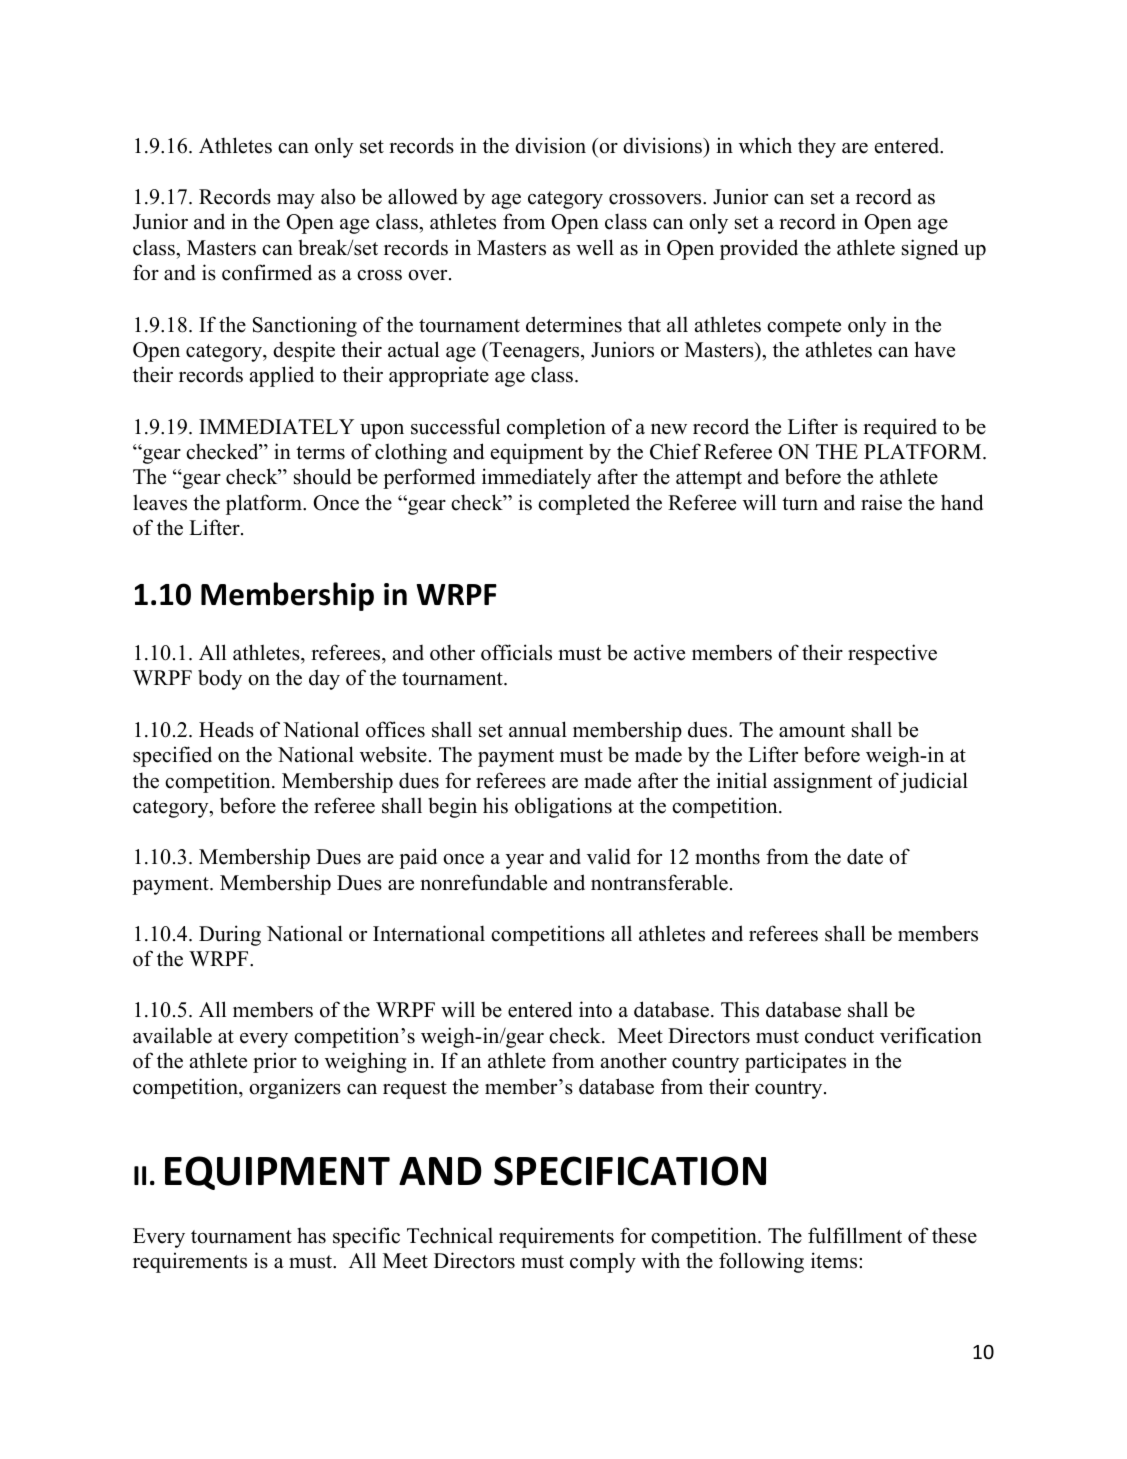 The image size is (1127, 1459). What do you see at coordinates (230, 935) in the page?
I see `During` at bounding box center [230, 935].
